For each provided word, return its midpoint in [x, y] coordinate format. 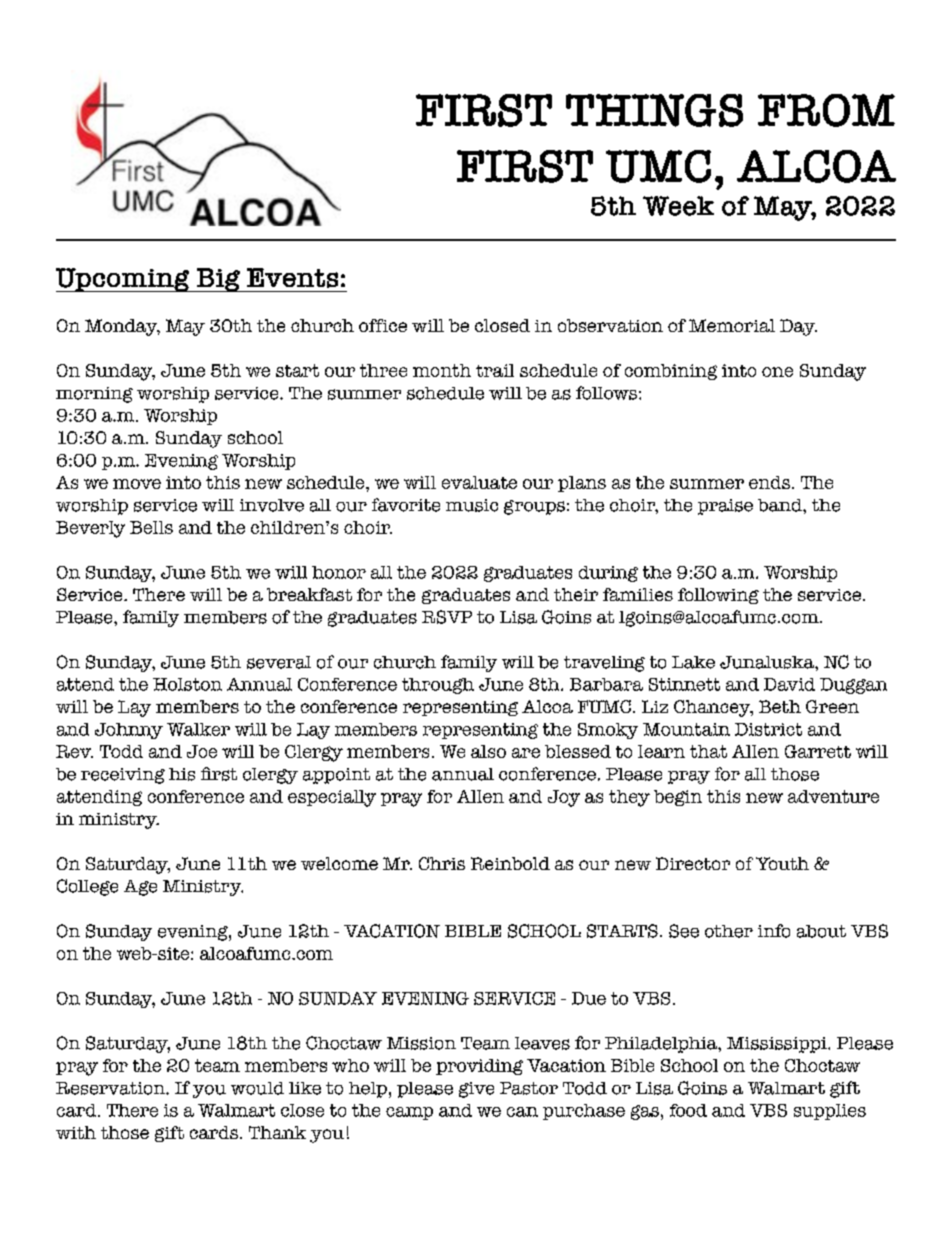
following [718, 596]
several [279, 662]
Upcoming [124, 280]
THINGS [654, 110]
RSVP [447, 617]
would [257, 1088]
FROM [826, 110]
